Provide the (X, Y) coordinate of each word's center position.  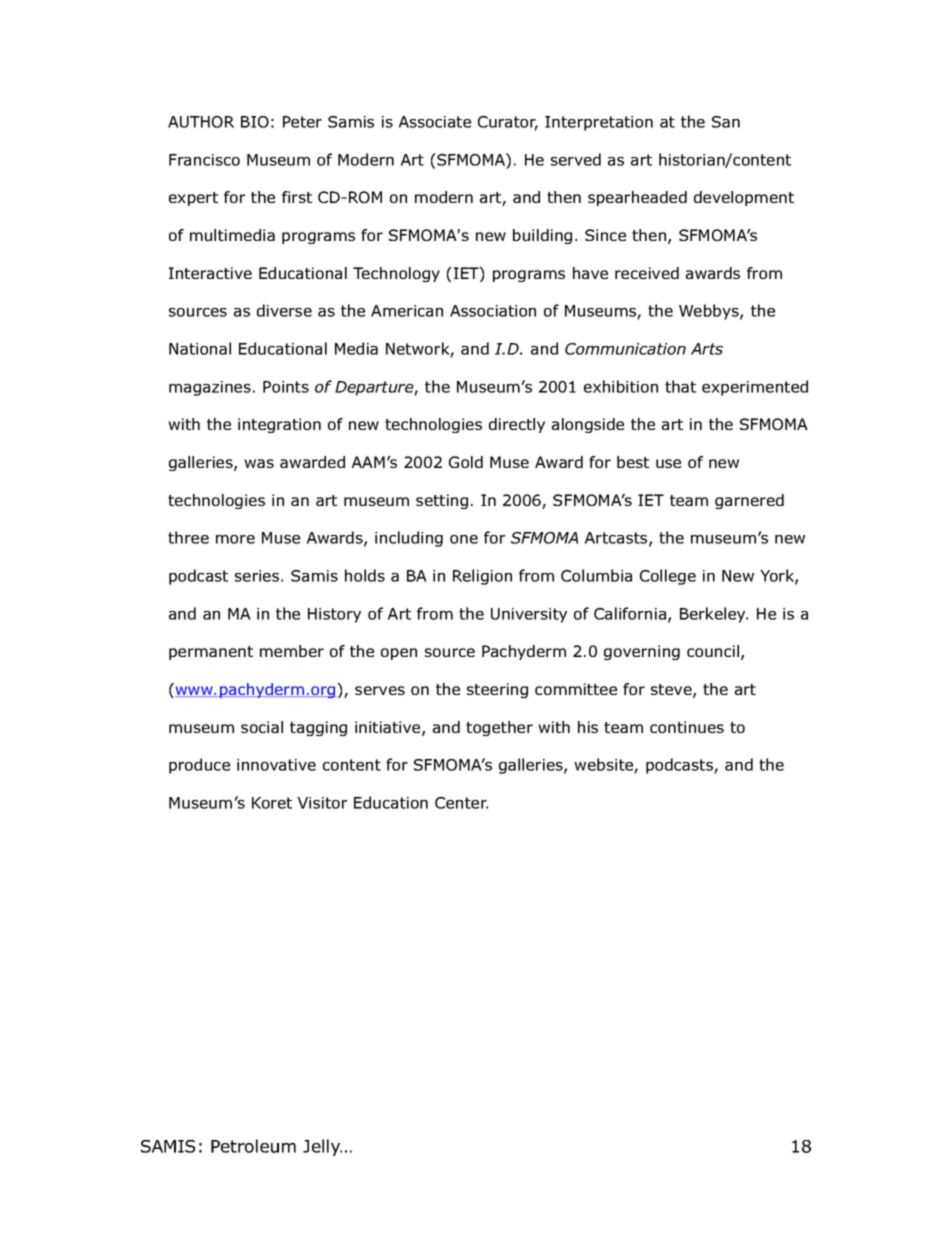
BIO (255, 122)
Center (461, 803)
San (726, 122)
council (713, 651)
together (499, 728)
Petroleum (253, 1146)
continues (687, 727)
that (680, 386)
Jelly (322, 1147)
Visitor (322, 803)
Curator (508, 123)
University (529, 615)
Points (286, 387)
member (292, 651)
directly (517, 425)
